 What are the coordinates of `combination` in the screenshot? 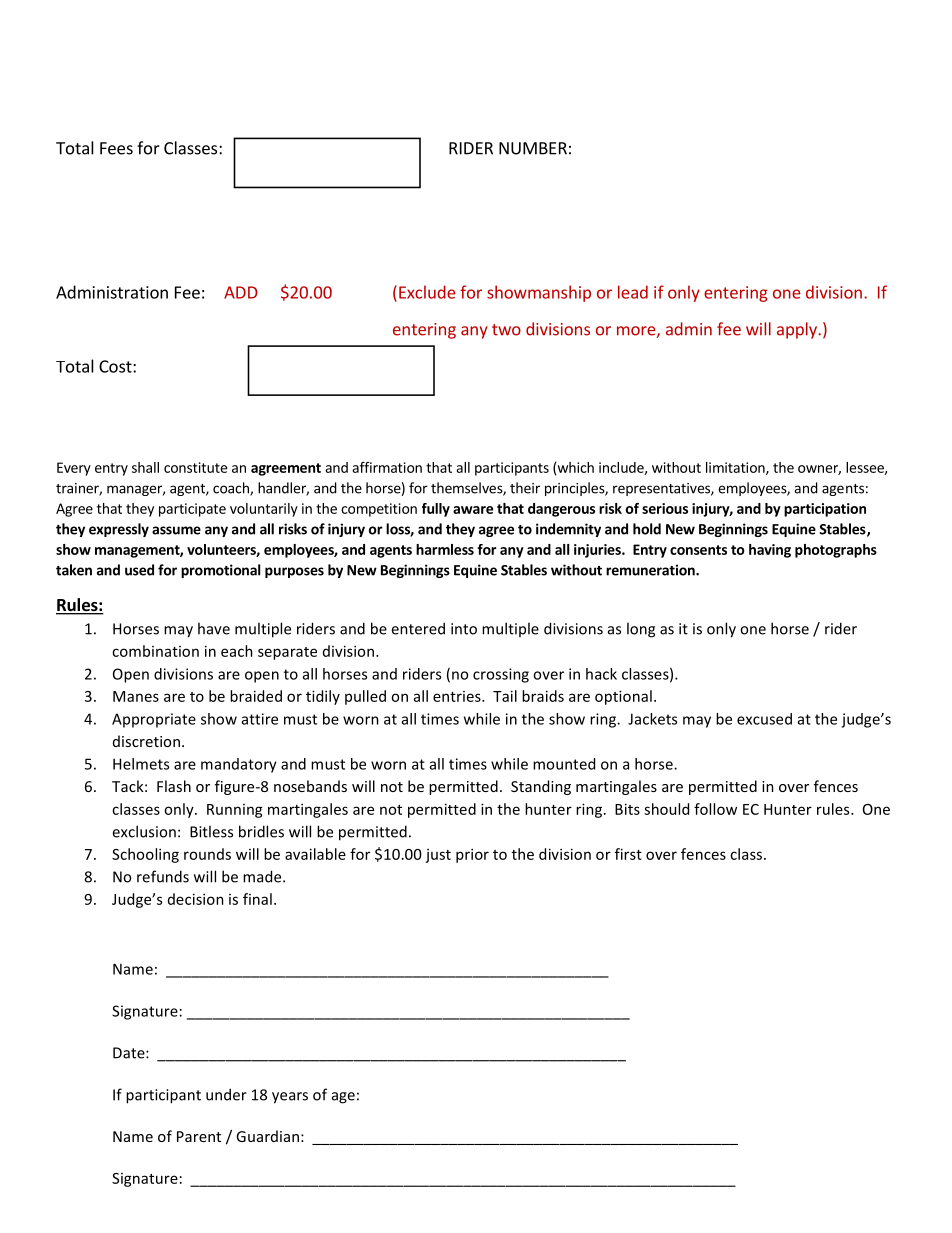 It's located at (155, 651).
